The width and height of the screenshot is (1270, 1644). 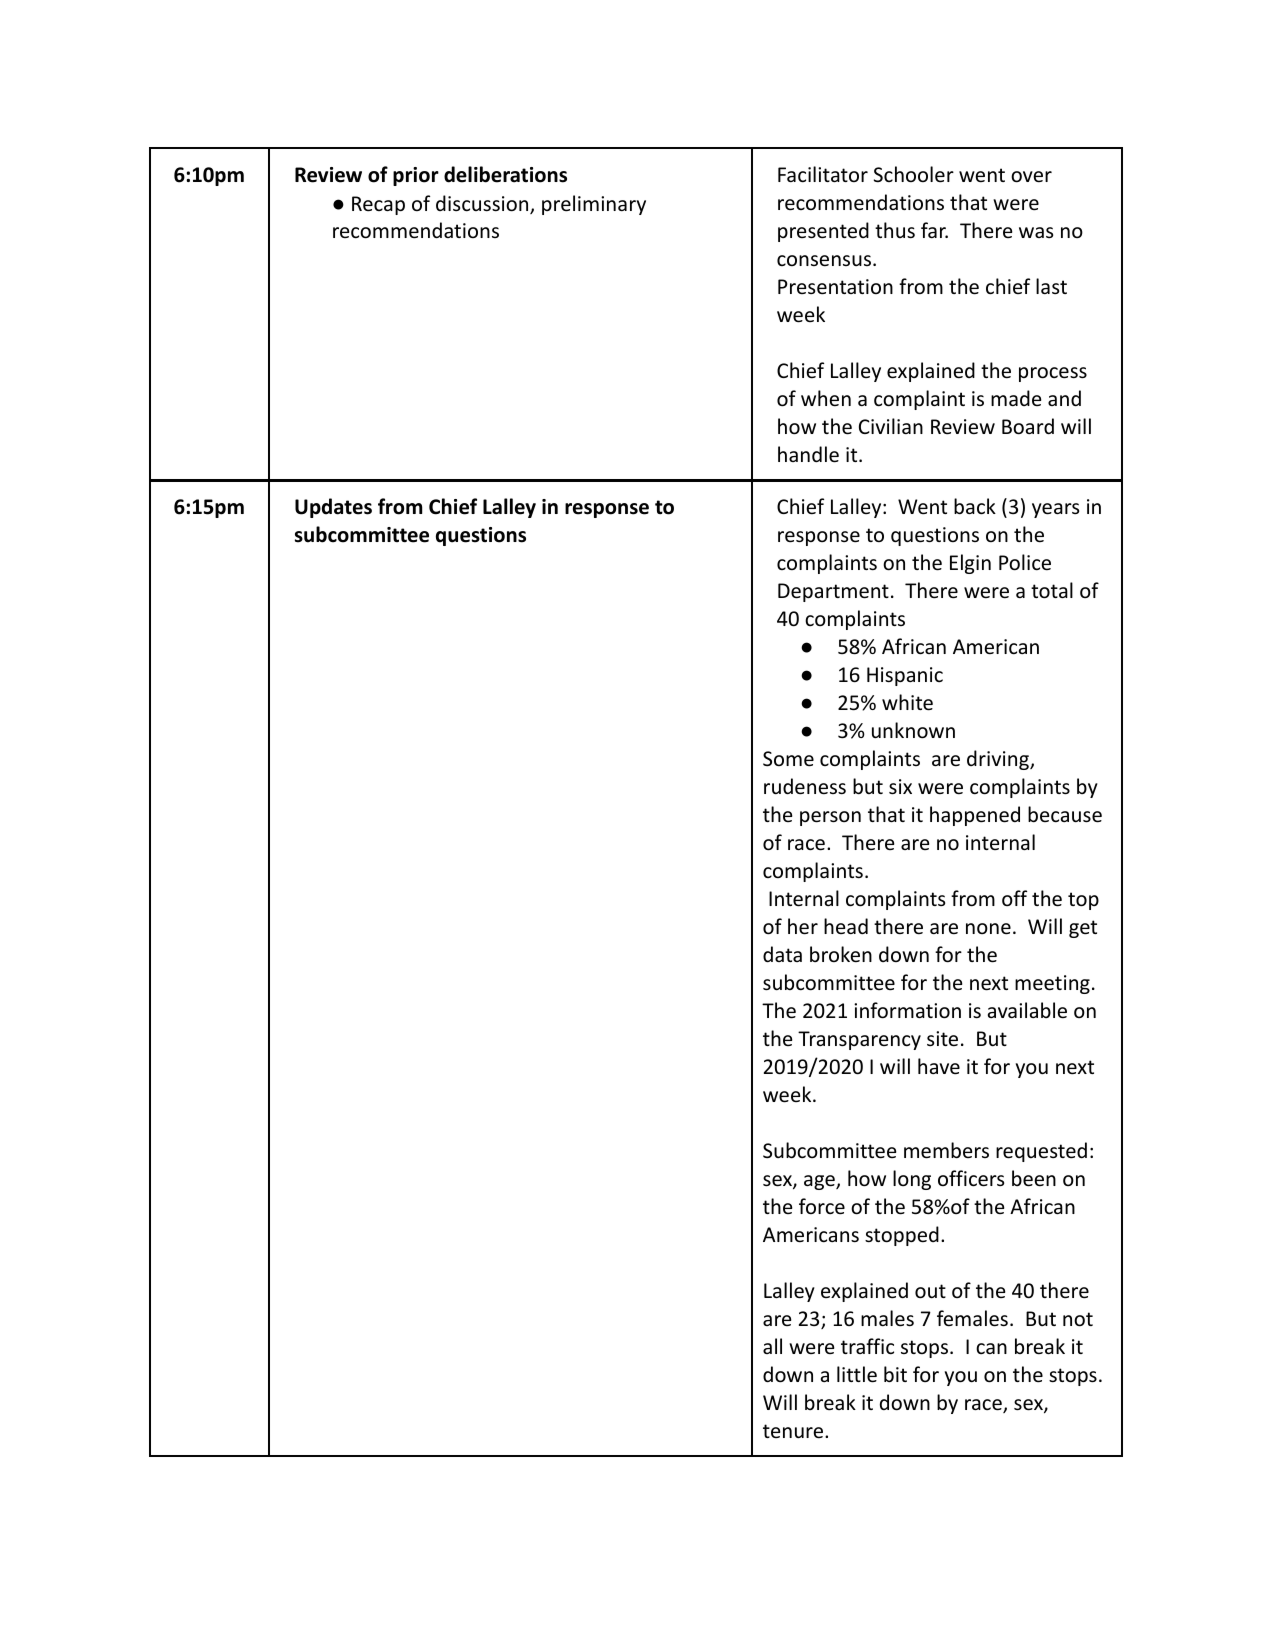 I want to click on bit, so click(x=895, y=1374).
